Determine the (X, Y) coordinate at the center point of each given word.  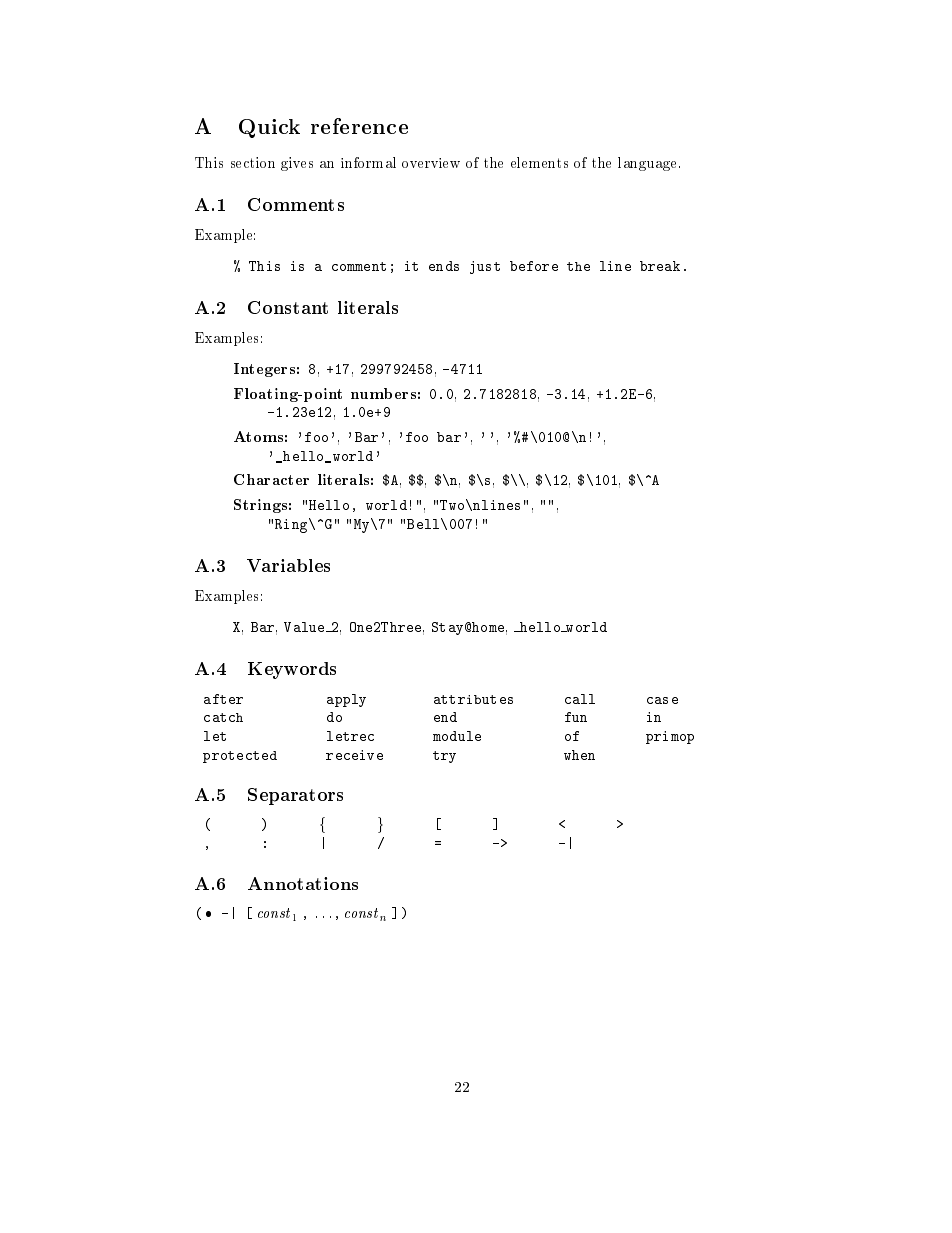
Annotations (303, 883)
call (580, 699)
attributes (473, 699)
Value (305, 627)
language (649, 164)
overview (431, 163)
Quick (269, 128)
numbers (383, 393)
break (660, 266)
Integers (264, 370)
